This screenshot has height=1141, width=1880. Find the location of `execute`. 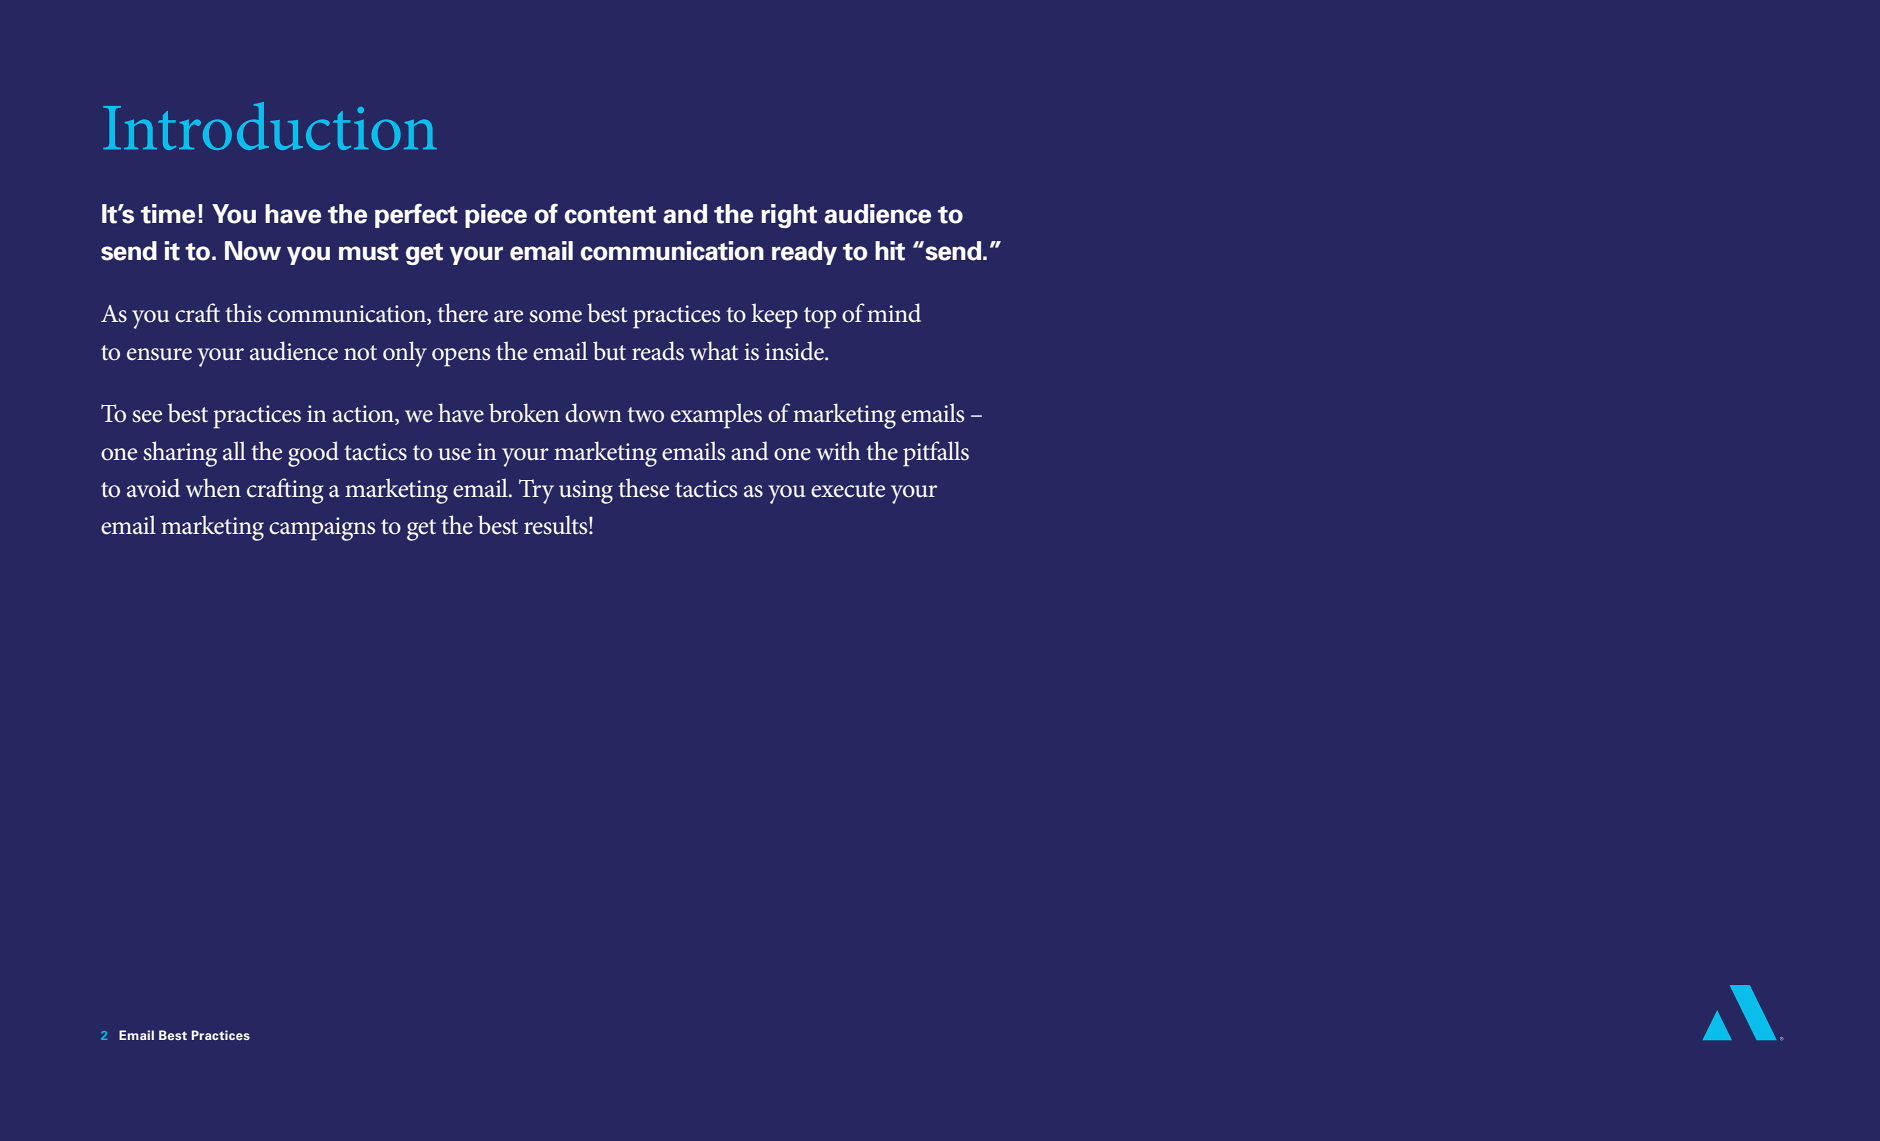

execute is located at coordinates (848, 490).
